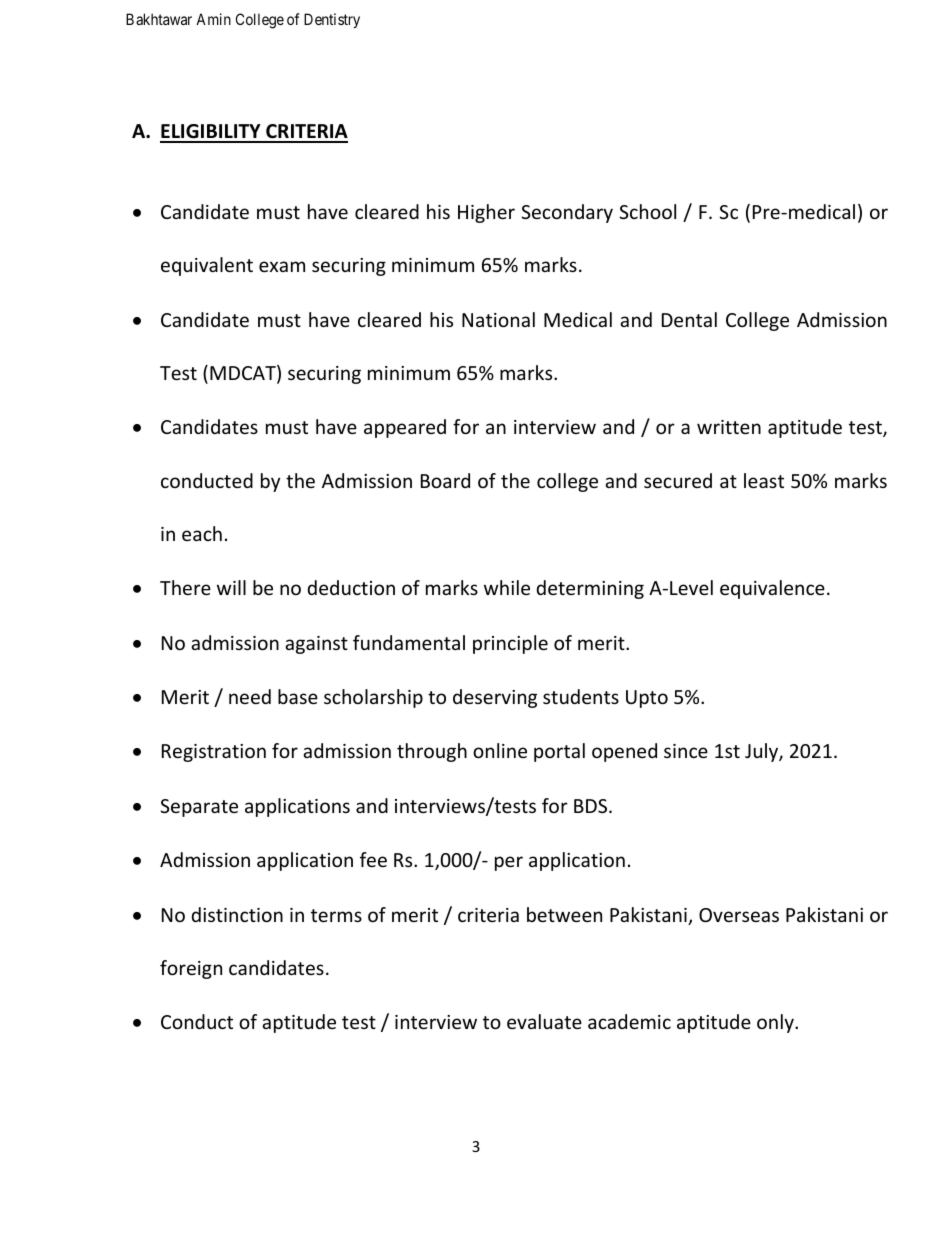 The image size is (952, 1233). Describe the element at coordinates (445, 480) in the screenshot. I see `Board` at that location.
